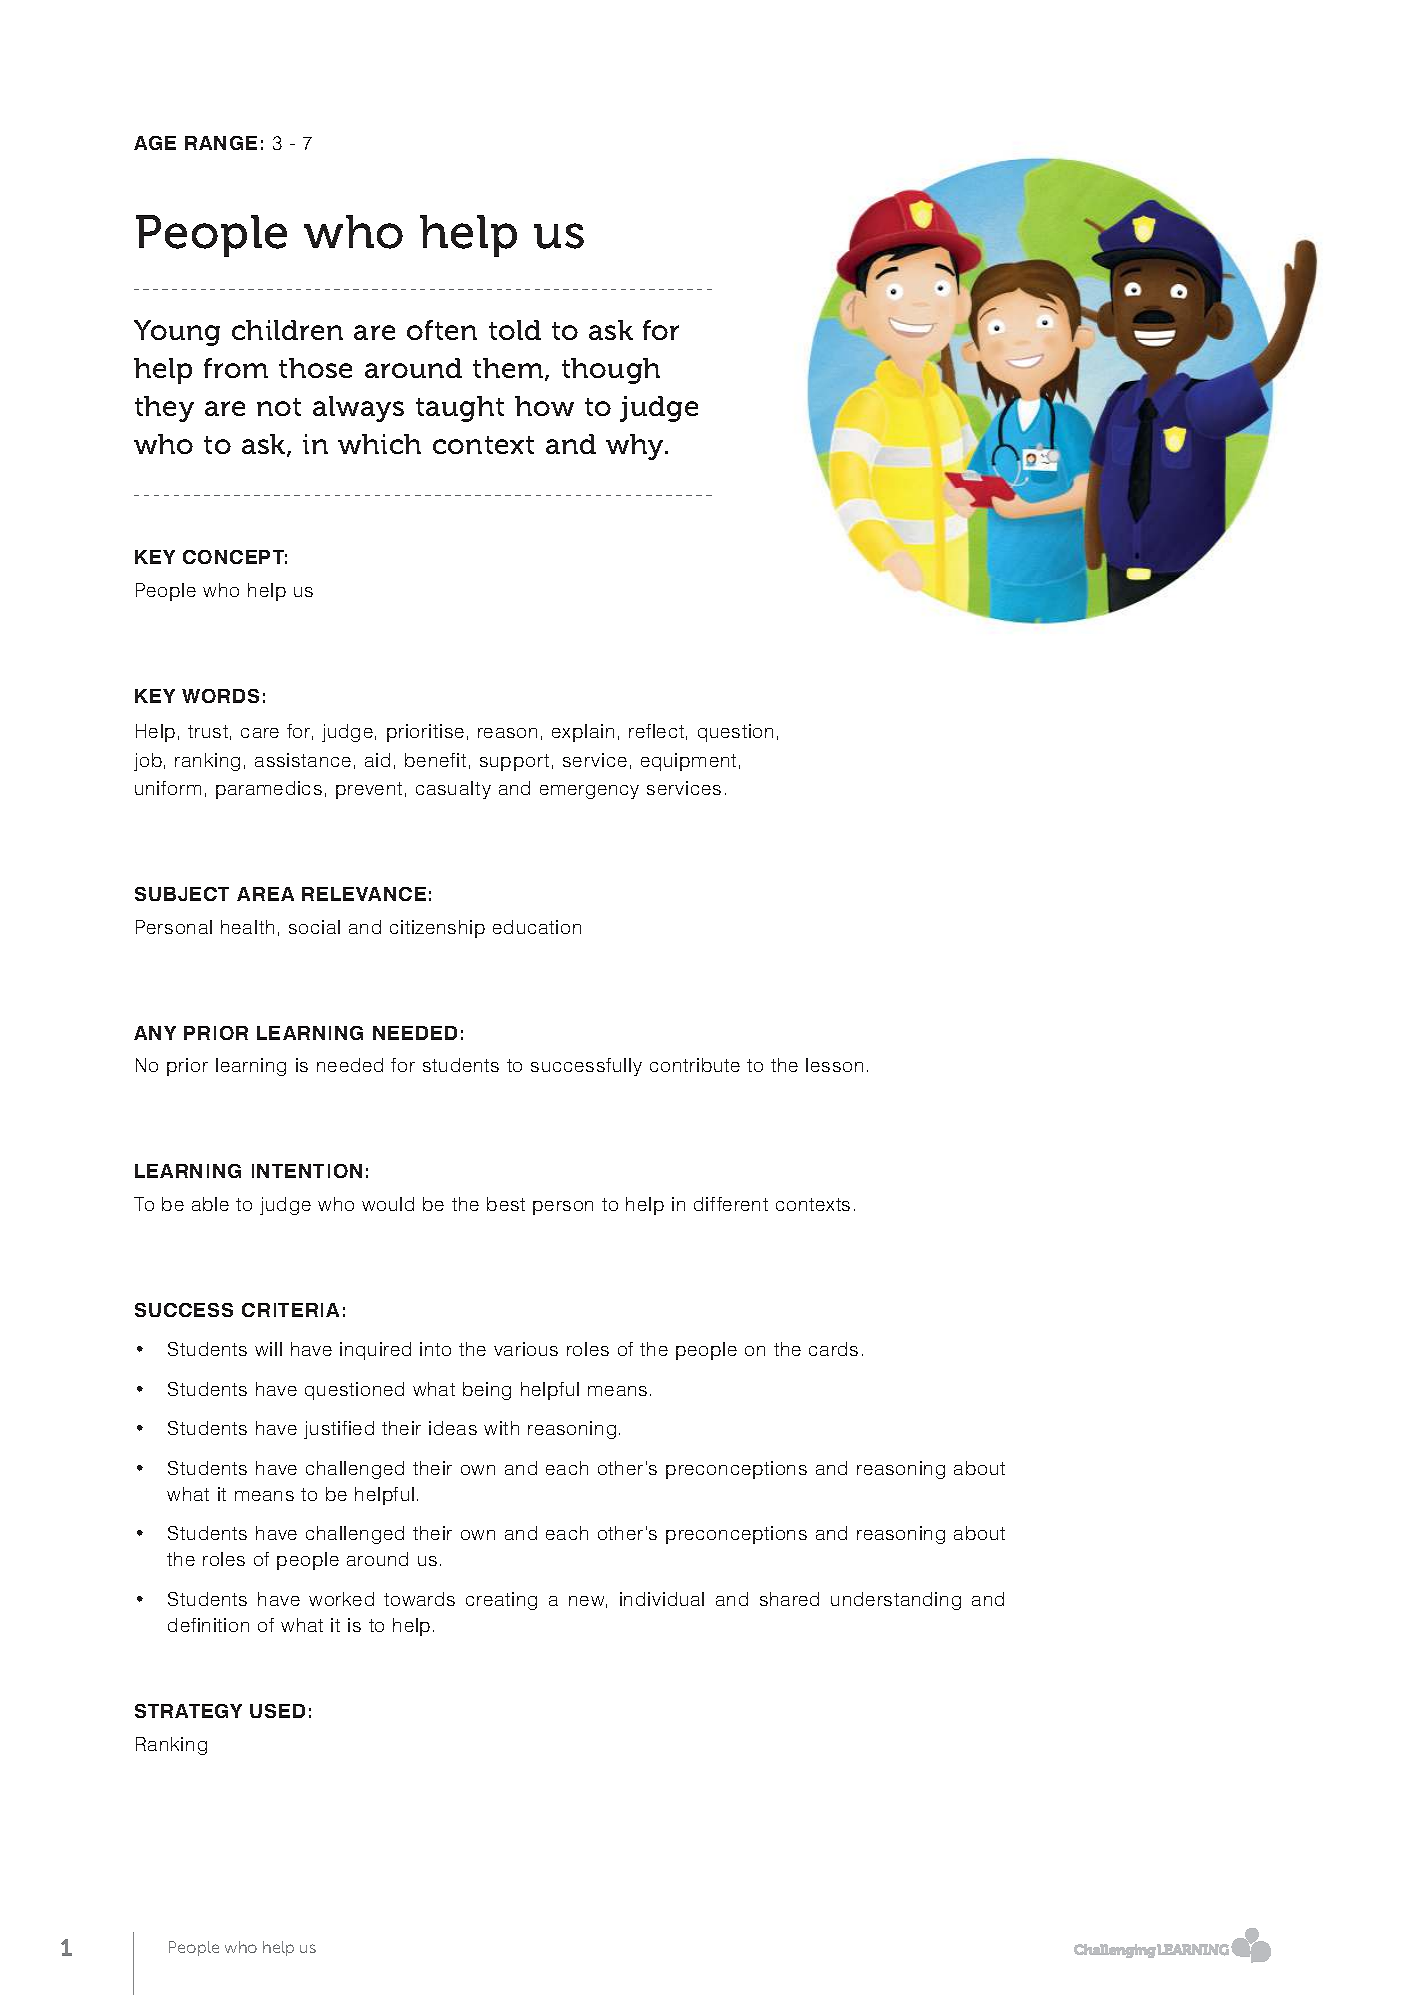 This screenshot has width=1410, height=1995. I want to click on support, so click(514, 762).
